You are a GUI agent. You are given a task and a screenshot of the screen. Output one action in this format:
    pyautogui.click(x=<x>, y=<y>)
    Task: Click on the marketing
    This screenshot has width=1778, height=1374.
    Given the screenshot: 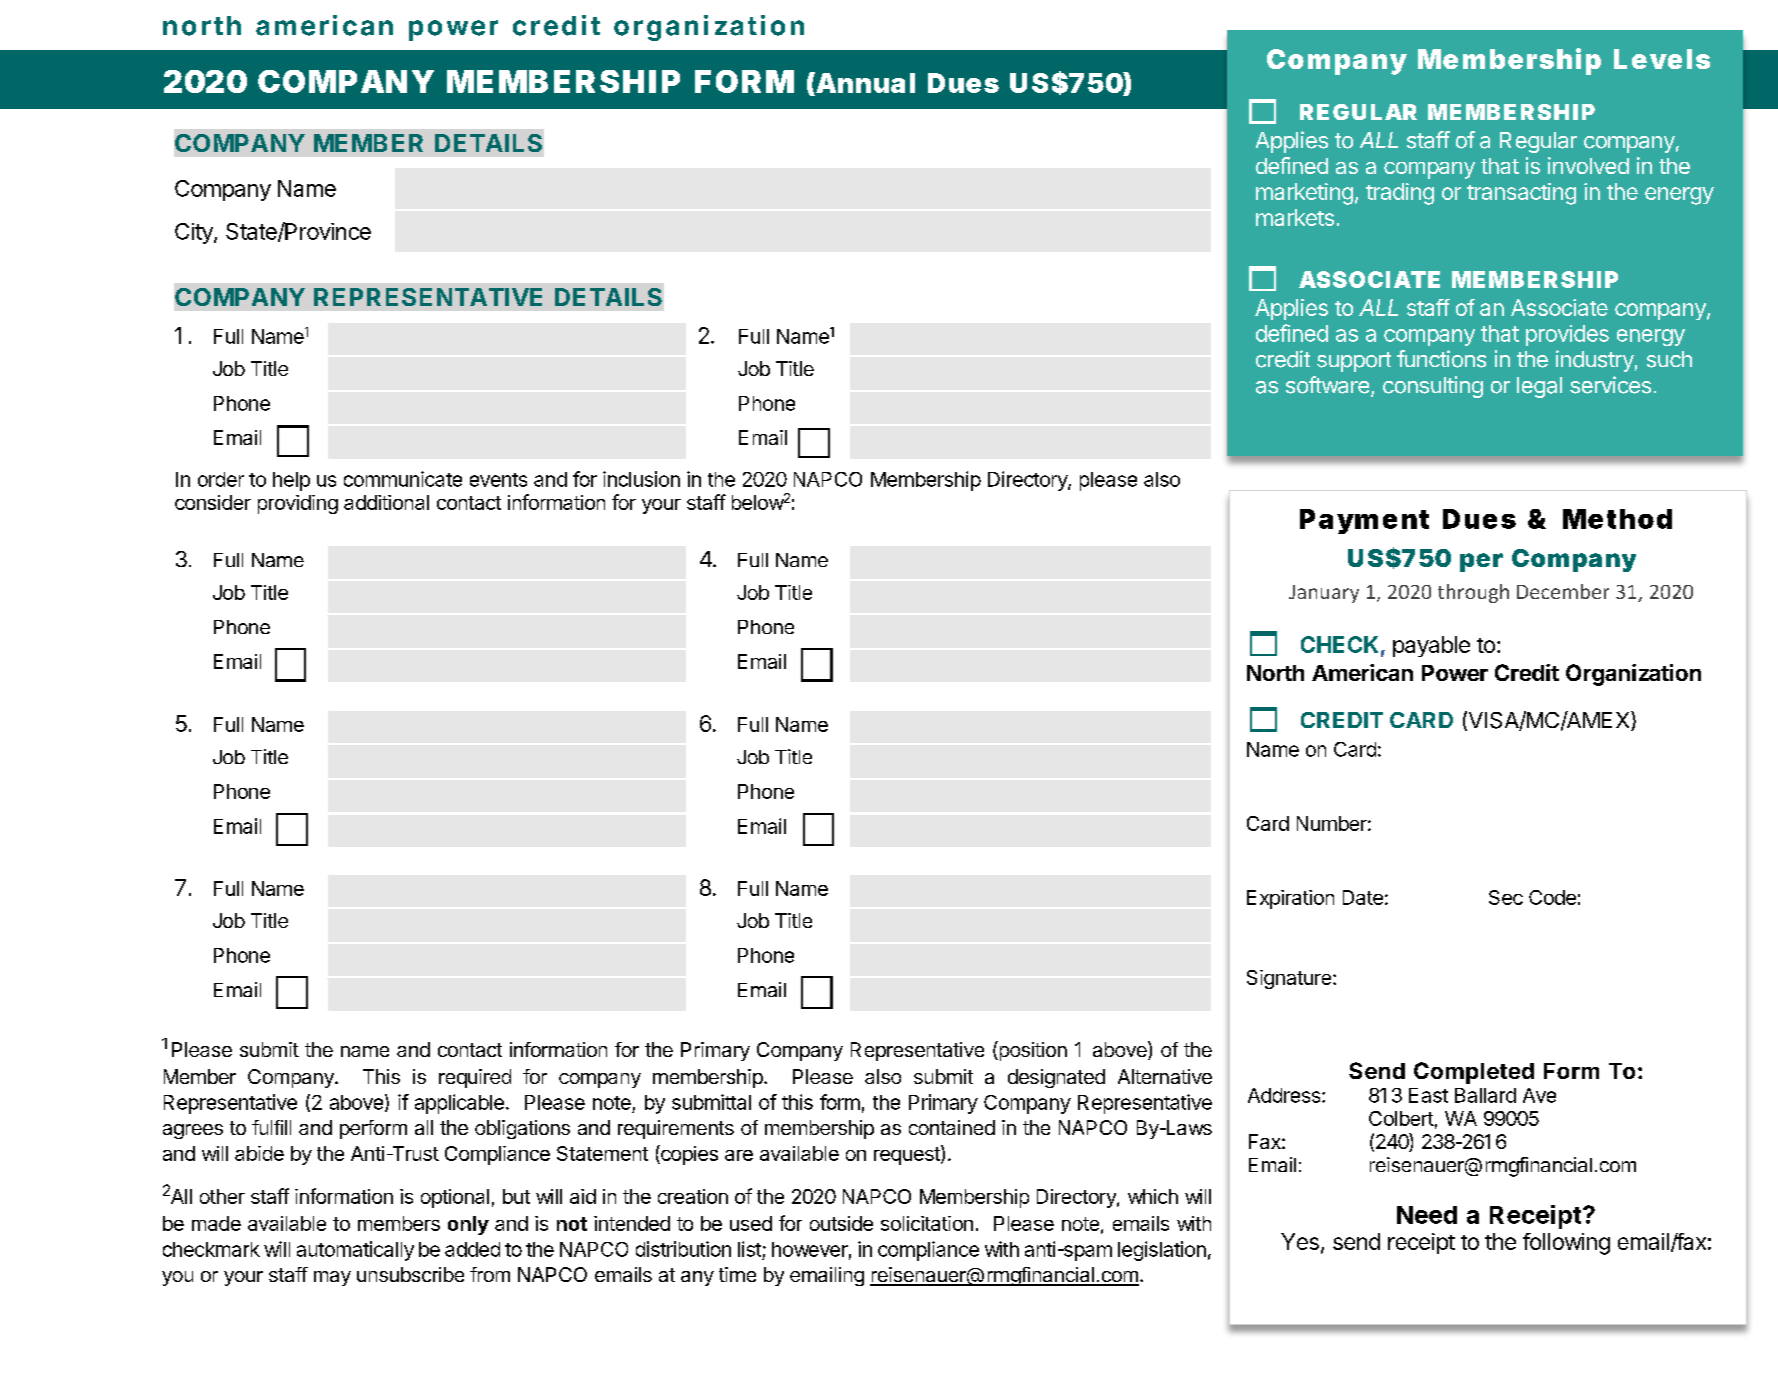 What is the action you would take?
    pyautogui.click(x=1304, y=194)
